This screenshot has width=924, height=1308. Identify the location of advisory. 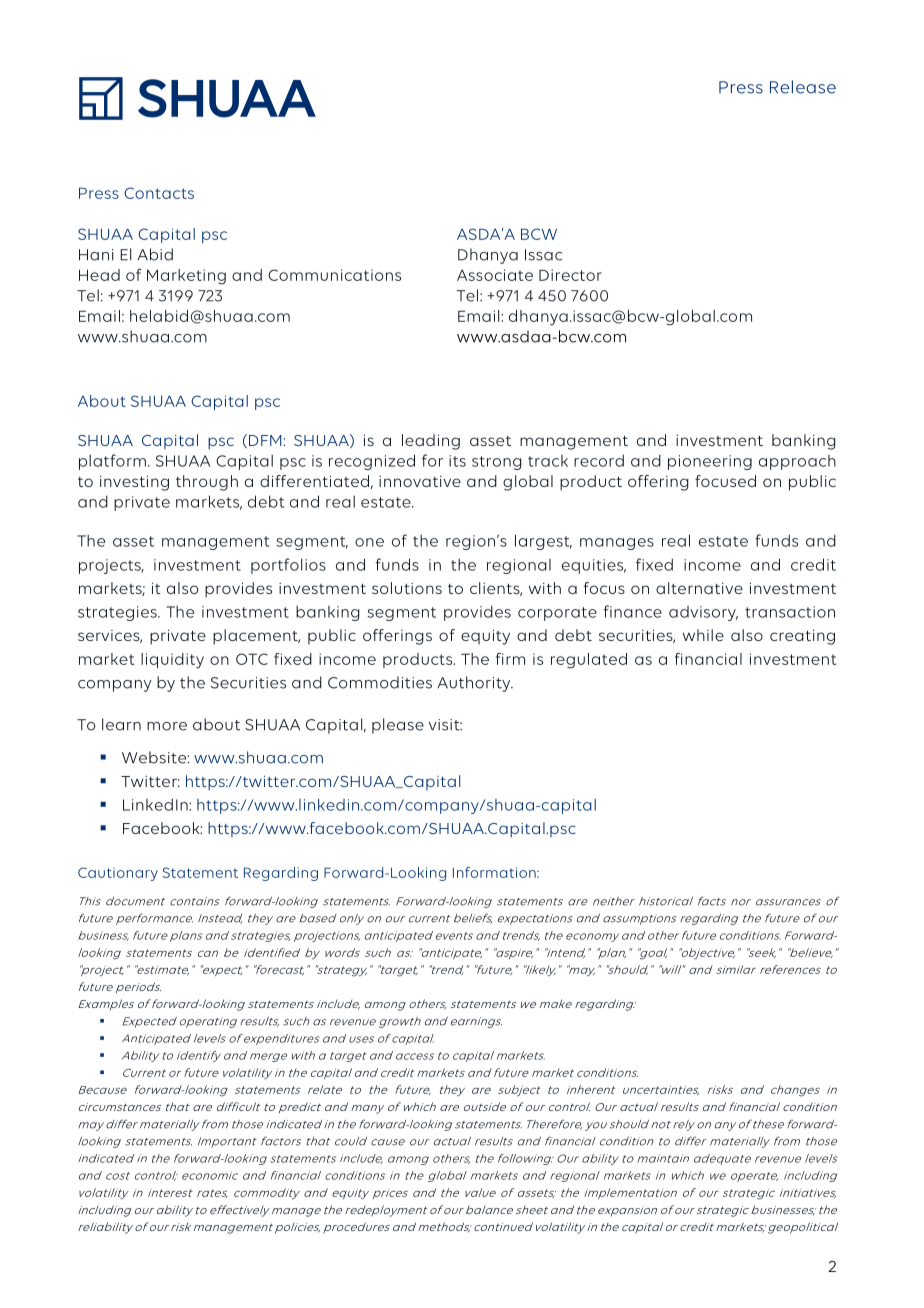
(703, 613).
